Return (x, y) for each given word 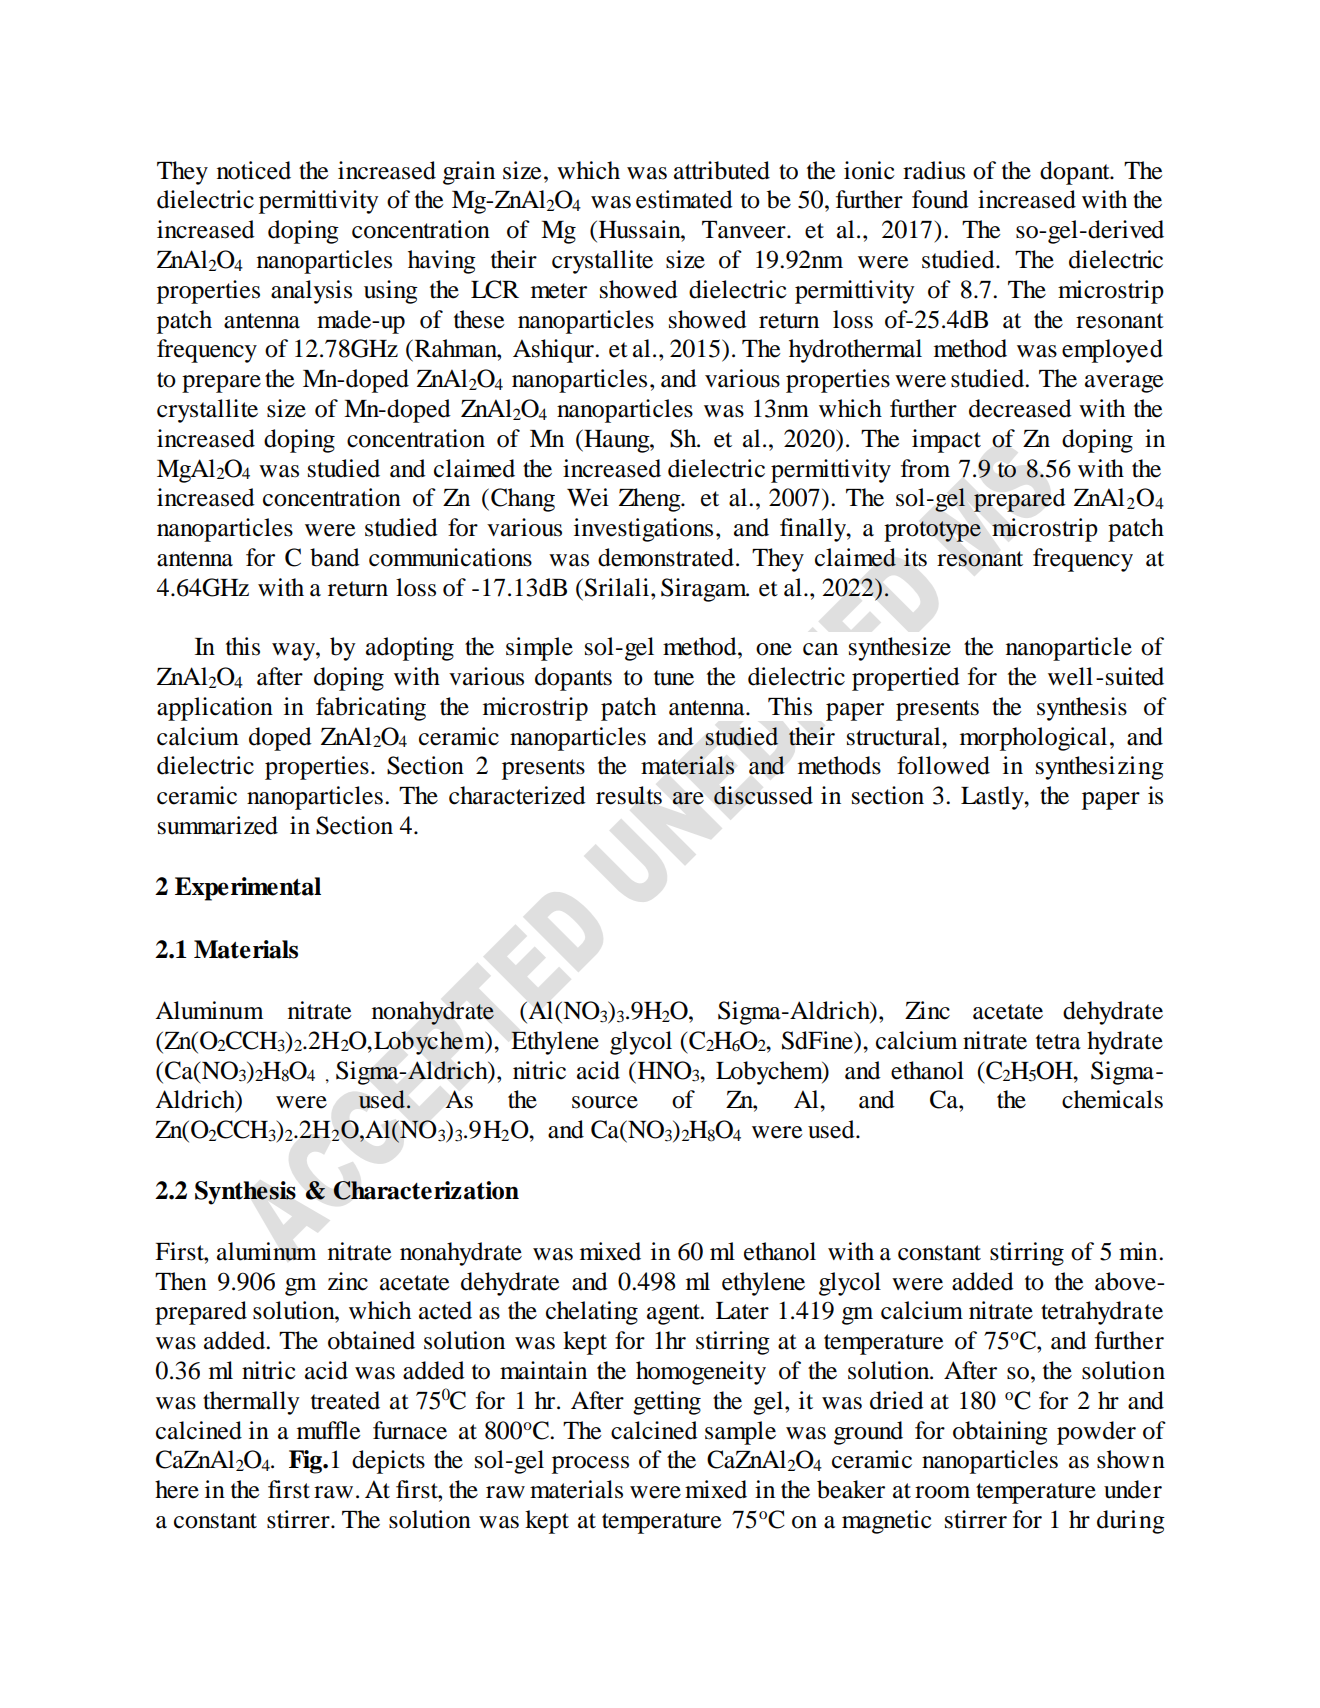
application (215, 709)
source (605, 1102)
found (940, 199)
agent (674, 1314)
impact (946, 441)
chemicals (1112, 1099)
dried (897, 1400)
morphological (1033, 739)
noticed (254, 170)
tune (674, 678)
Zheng (651, 500)
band (335, 557)
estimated (684, 199)
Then (181, 1281)
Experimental (248, 889)
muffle (329, 1430)
